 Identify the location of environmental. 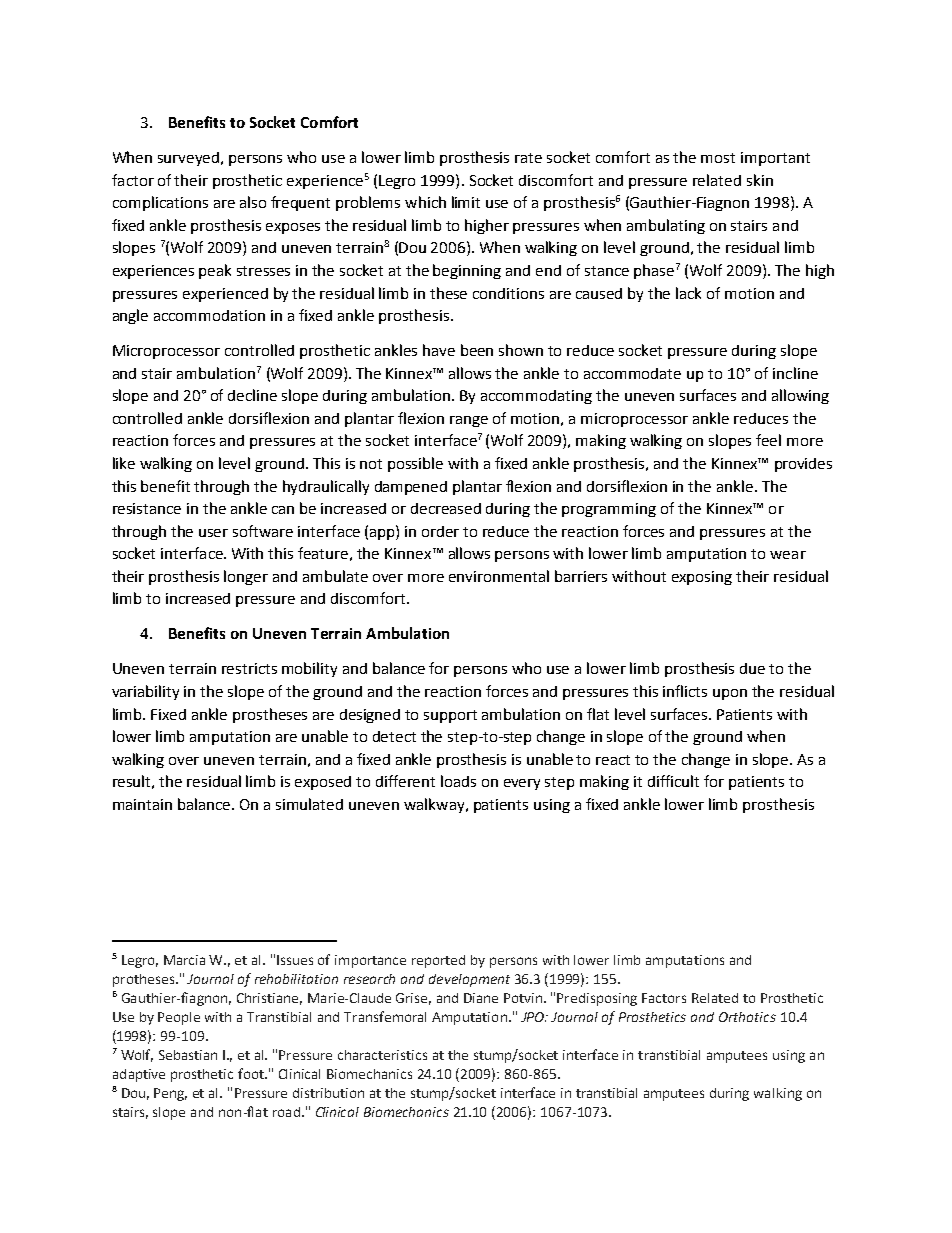
(499, 576).
